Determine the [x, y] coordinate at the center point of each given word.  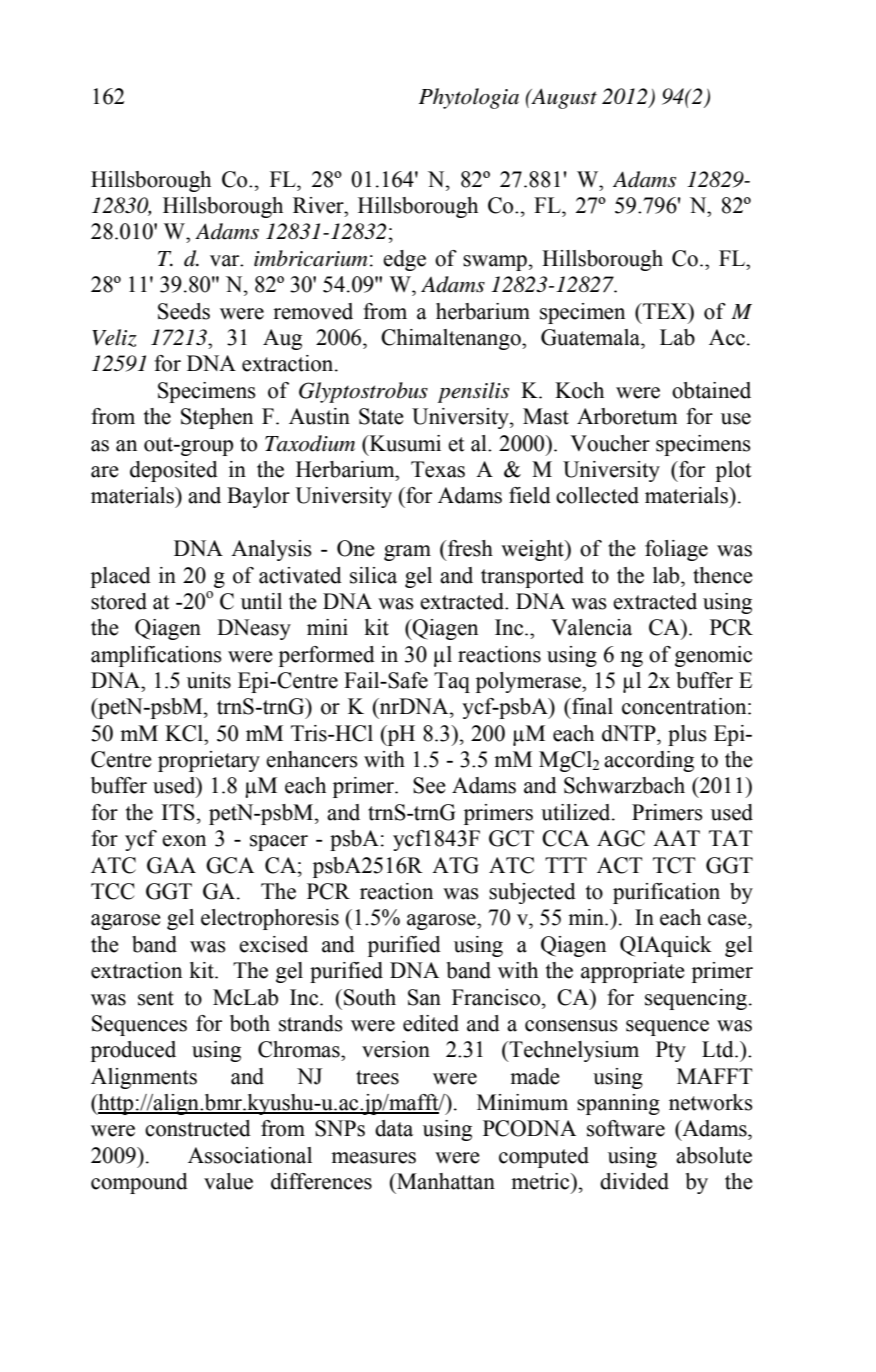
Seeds [184, 311]
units [209, 680]
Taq [452, 682]
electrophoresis [270, 919]
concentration [685, 706]
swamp [495, 263]
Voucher [610, 443]
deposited [174, 471]
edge [404, 260]
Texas [438, 469]
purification [666, 893]
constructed [198, 1128]
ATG [455, 865]
